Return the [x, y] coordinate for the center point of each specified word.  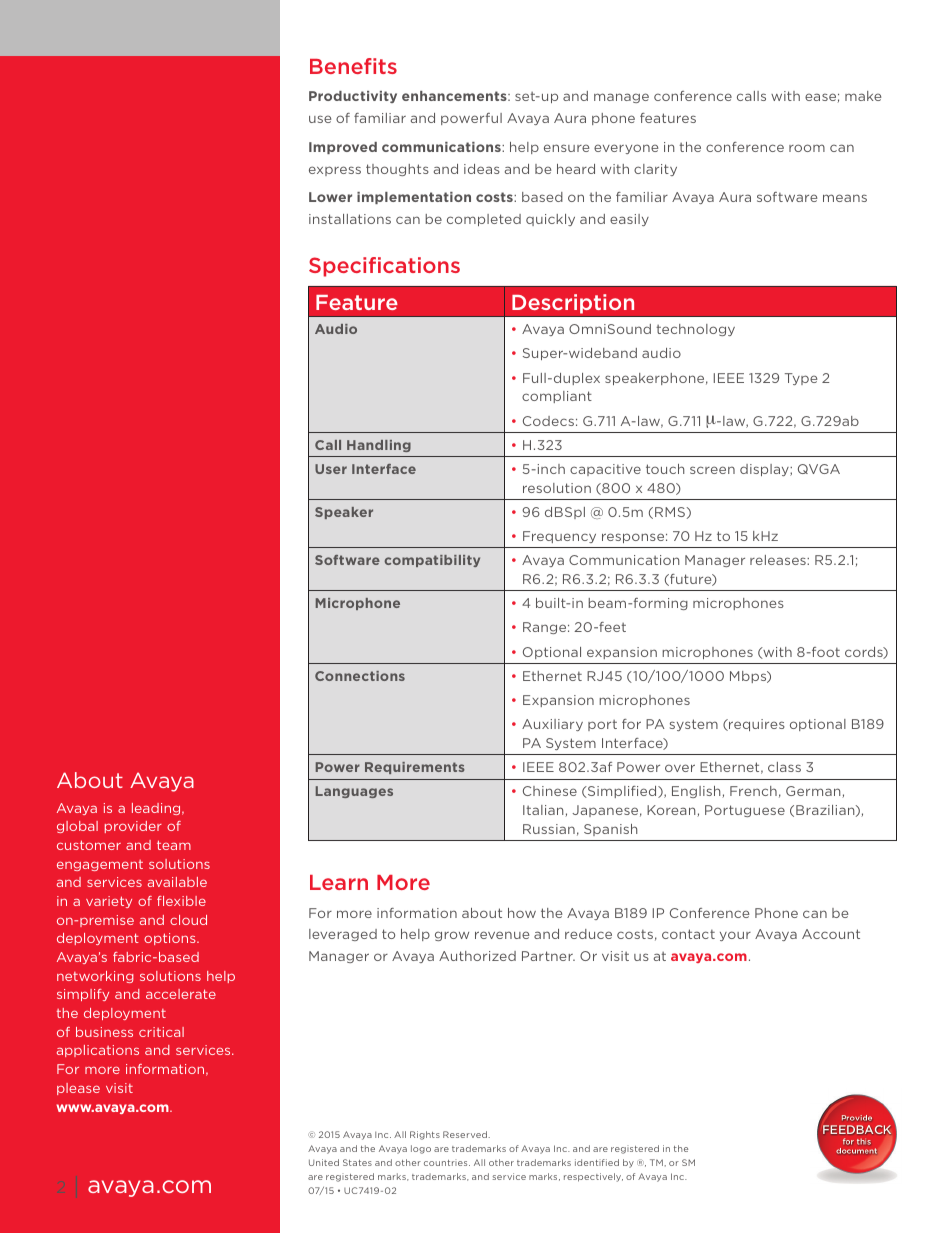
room [807, 148]
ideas [482, 169]
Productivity [353, 97]
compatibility [432, 561]
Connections [360, 676]
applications [98, 1051]
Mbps [749, 677]
